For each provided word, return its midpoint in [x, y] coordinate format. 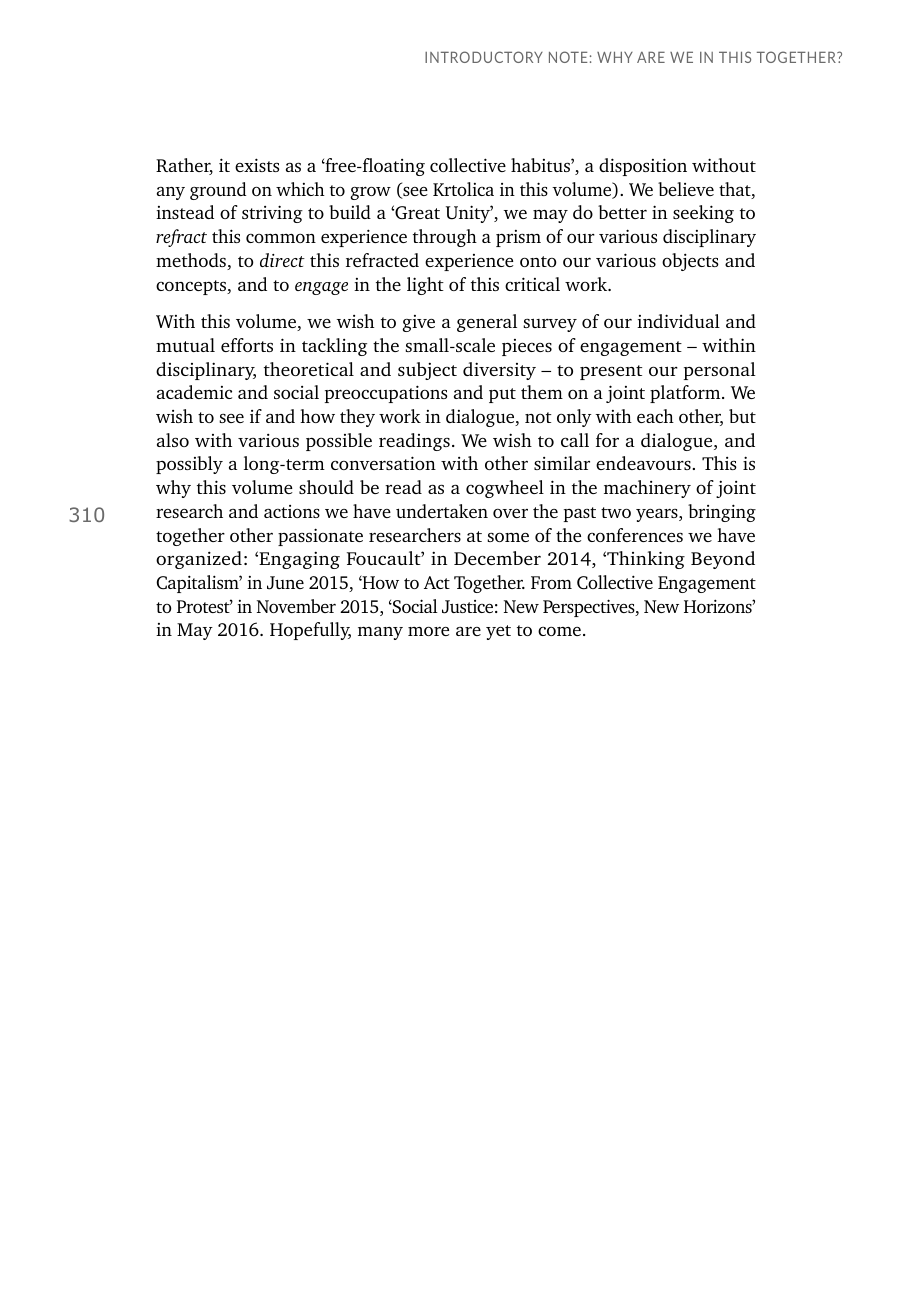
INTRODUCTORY [484, 57]
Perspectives [590, 608]
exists [257, 165]
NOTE [568, 57]
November [296, 606]
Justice [467, 607]
